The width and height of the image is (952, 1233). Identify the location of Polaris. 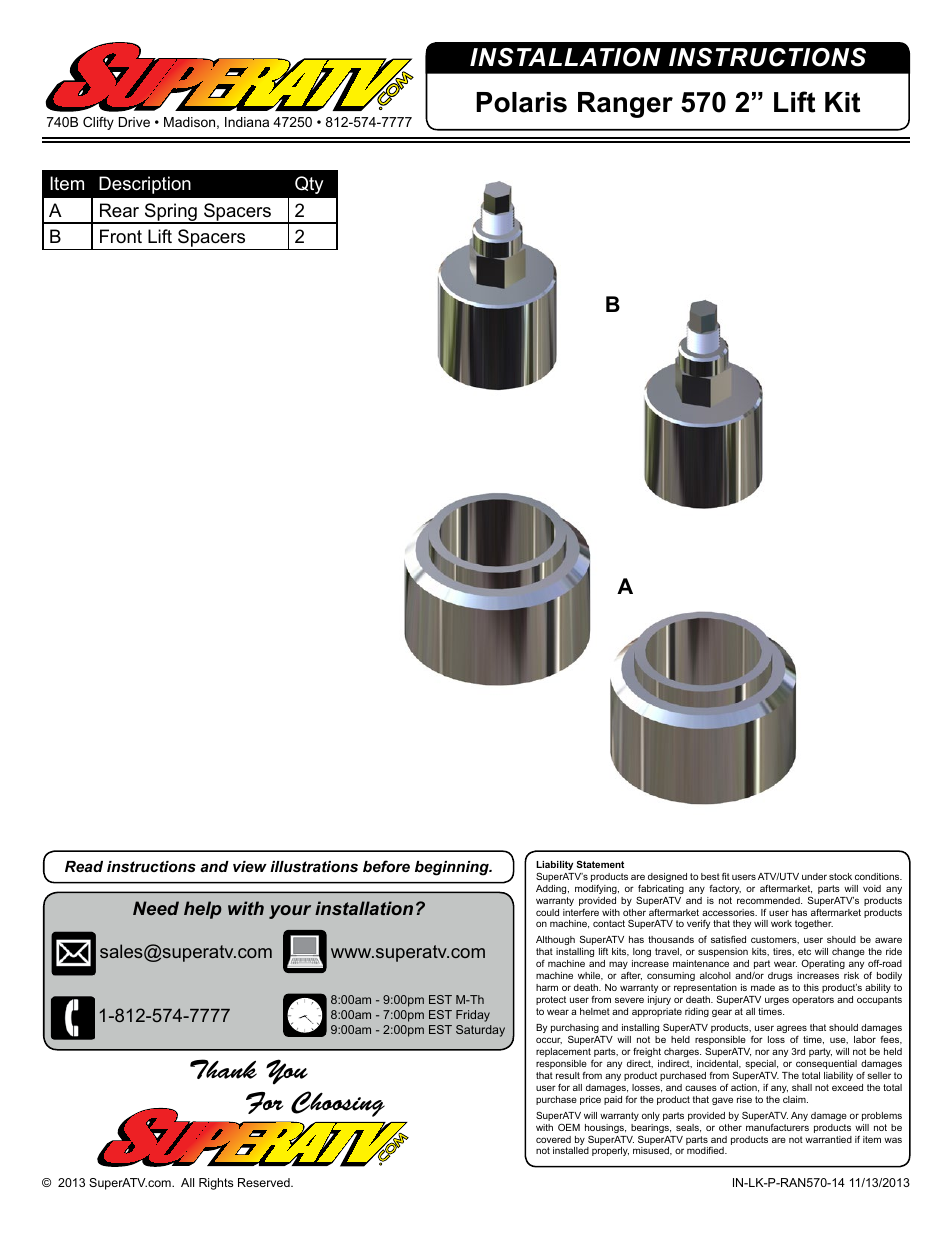
(521, 102).
